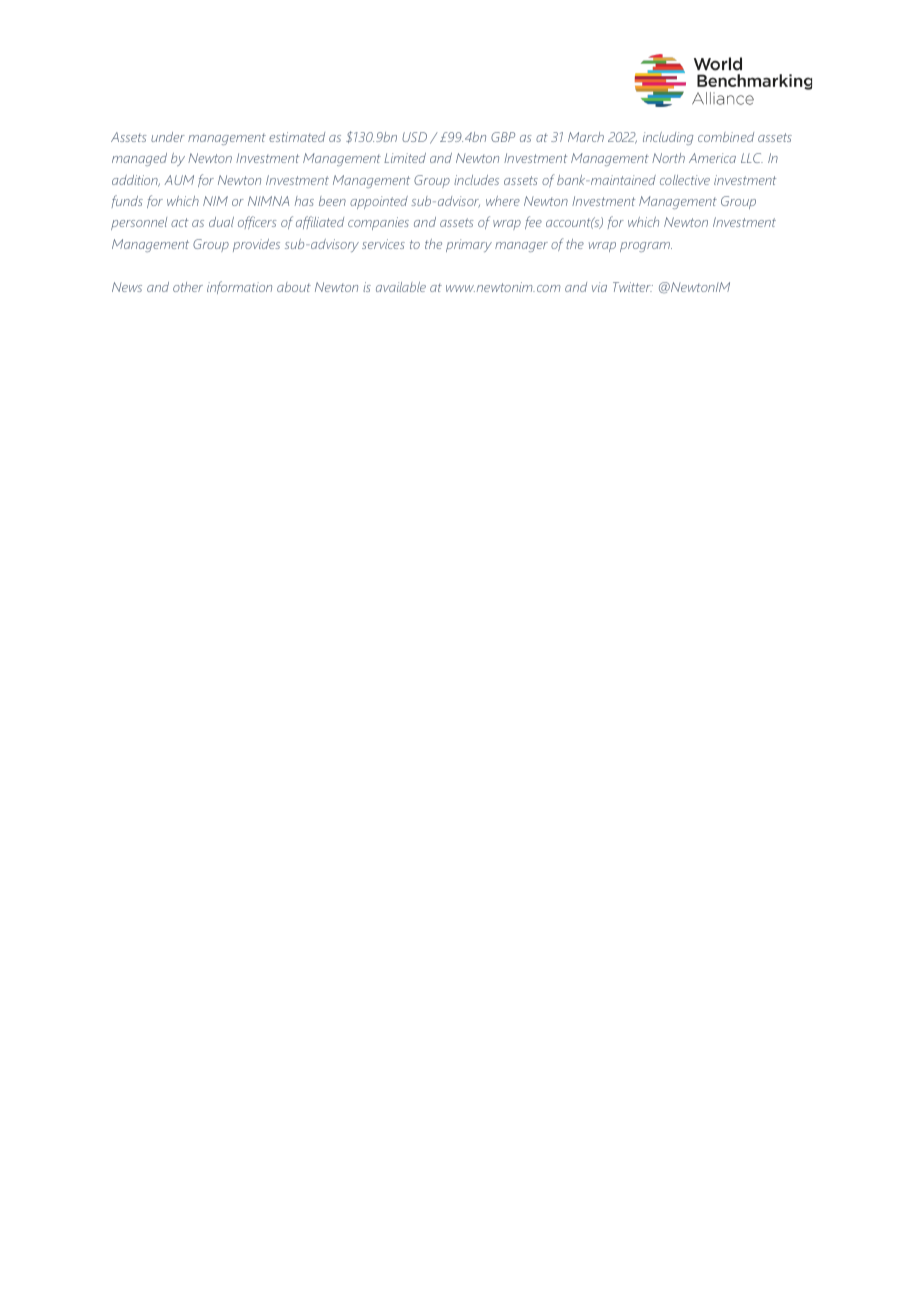 The image size is (924, 1307). What do you see at coordinates (179, 180) in the screenshot?
I see `AUM` at bounding box center [179, 180].
